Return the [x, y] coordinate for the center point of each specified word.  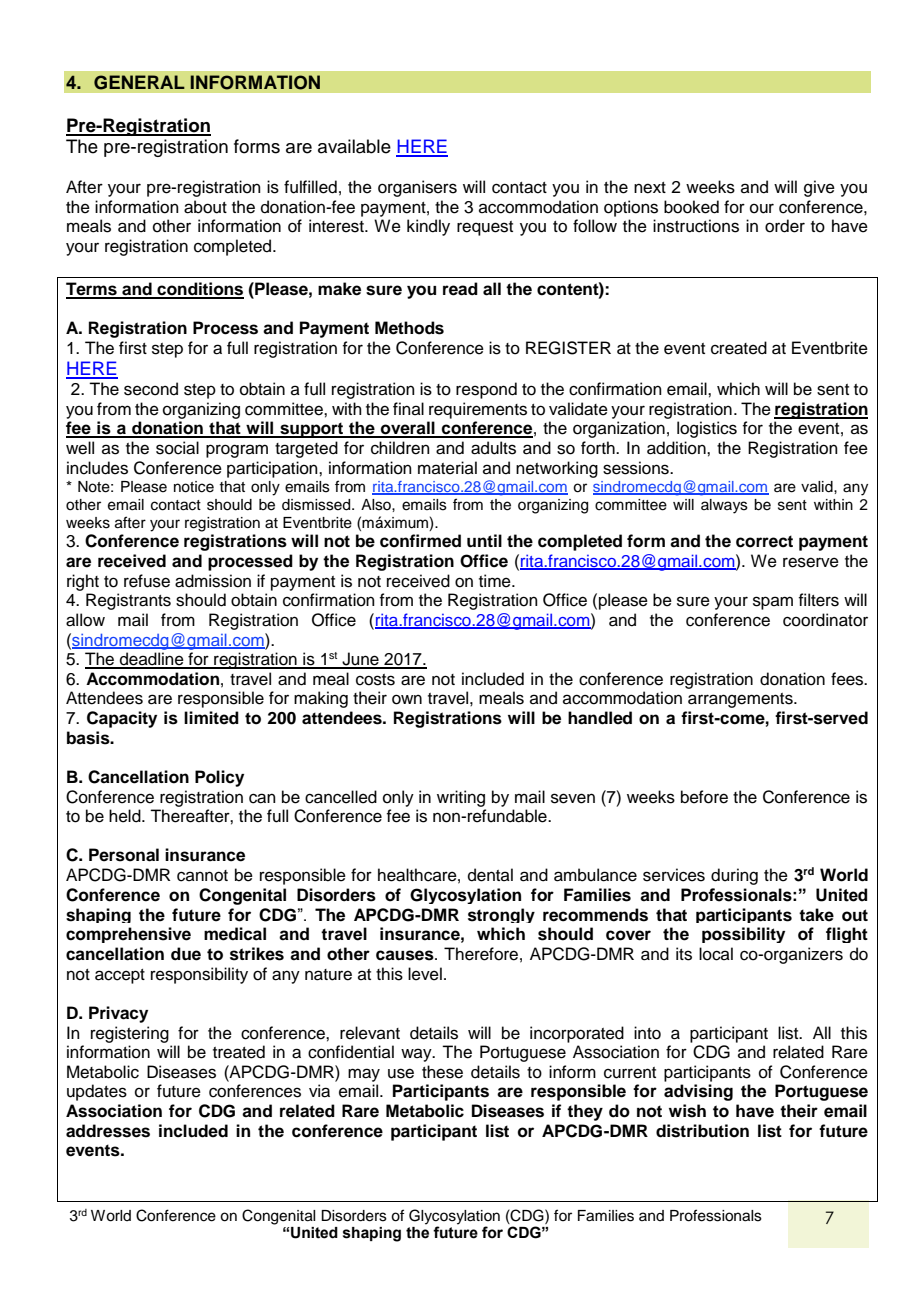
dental [490, 875]
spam [773, 603]
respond [486, 390]
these [442, 1072]
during [734, 876]
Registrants [128, 601]
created [739, 348]
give [819, 188]
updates [97, 1092]
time [496, 581]
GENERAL [139, 82]
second [151, 389]
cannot [202, 876]
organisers [417, 188]
